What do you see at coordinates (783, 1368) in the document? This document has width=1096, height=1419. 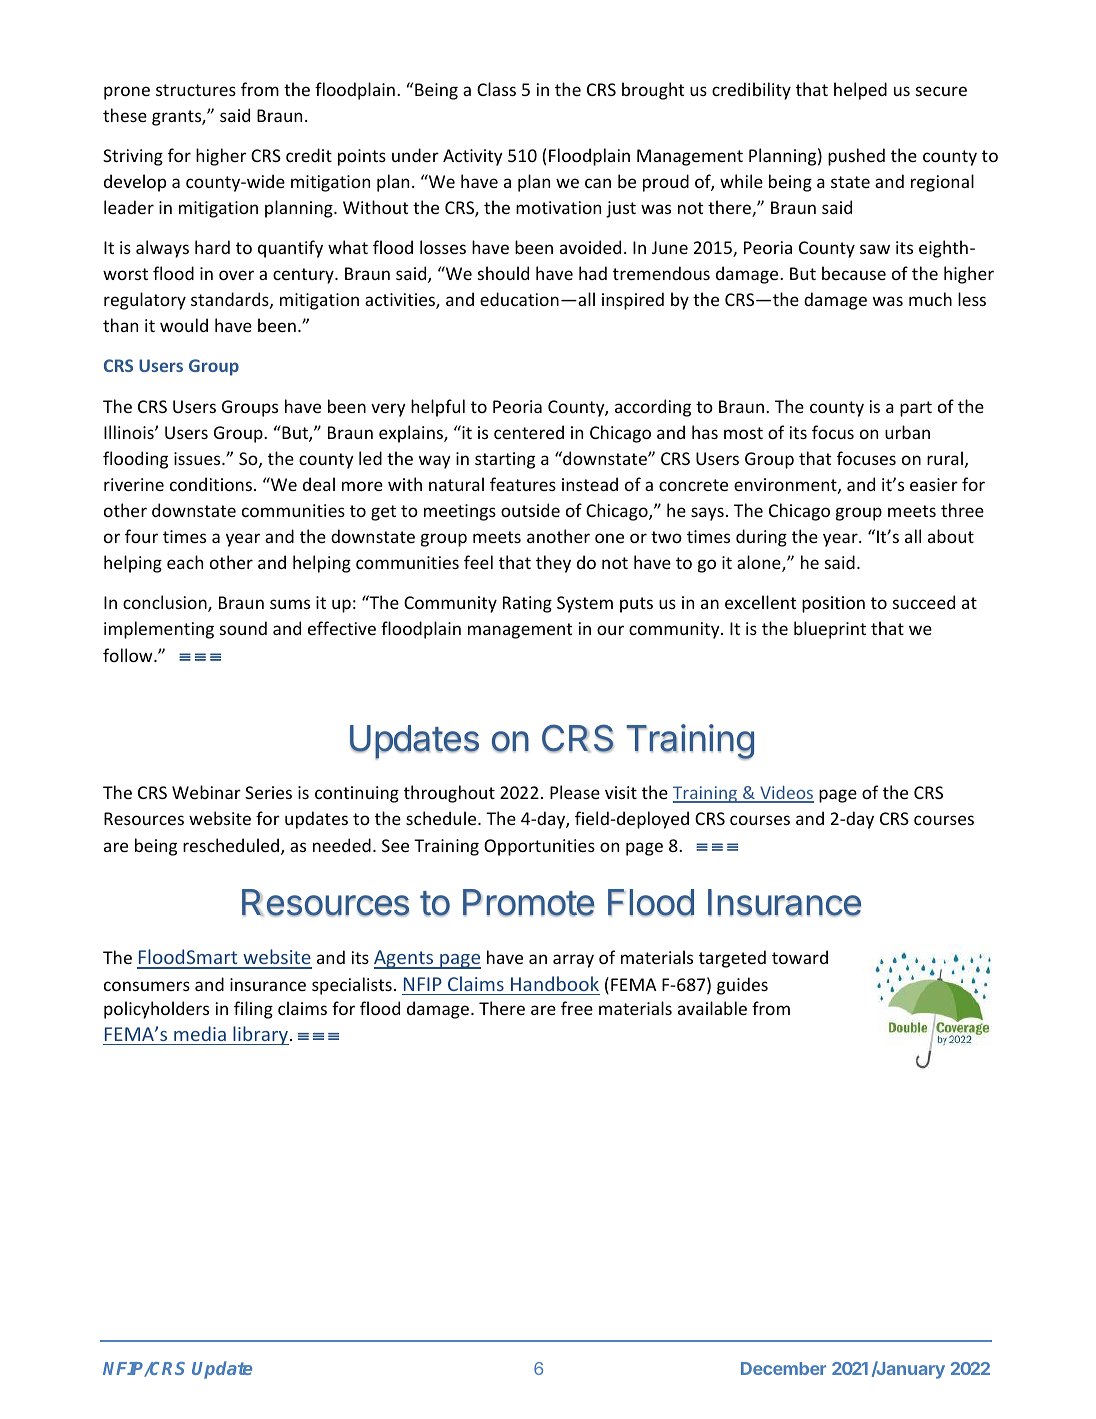 I see `December` at bounding box center [783, 1368].
